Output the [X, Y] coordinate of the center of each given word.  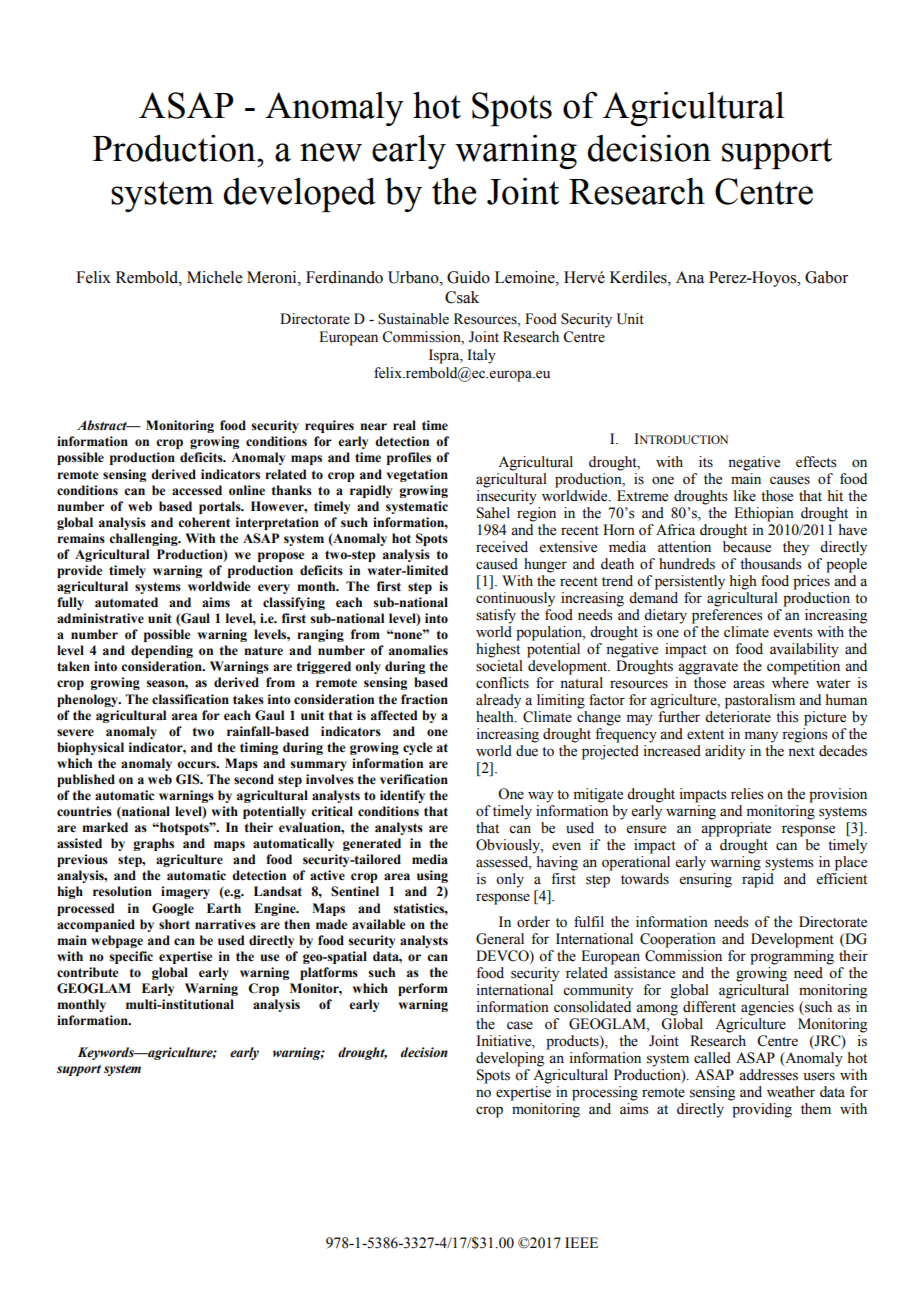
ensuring [706, 880]
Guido [468, 277]
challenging [144, 539]
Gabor [826, 277]
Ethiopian [764, 514]
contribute [87, 972]
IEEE [581, 1242]
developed [299, 194]
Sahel [493, 513]
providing [761, 1109]
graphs [153, 844]
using [432, 876]
